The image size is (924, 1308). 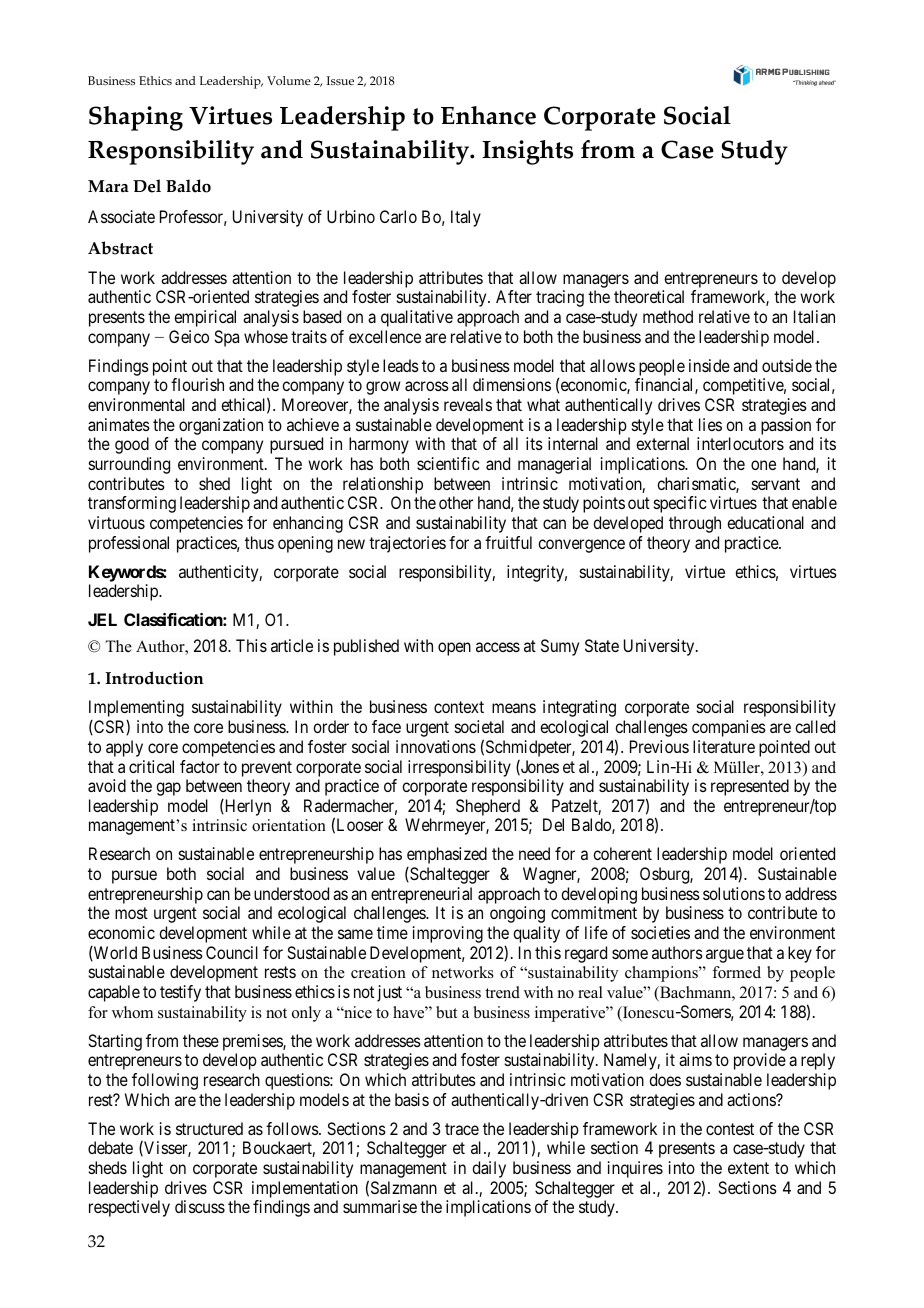 What do you see at coordinates (765, 522) in the image?
I see `educational` at bounding box center [765, 522].
